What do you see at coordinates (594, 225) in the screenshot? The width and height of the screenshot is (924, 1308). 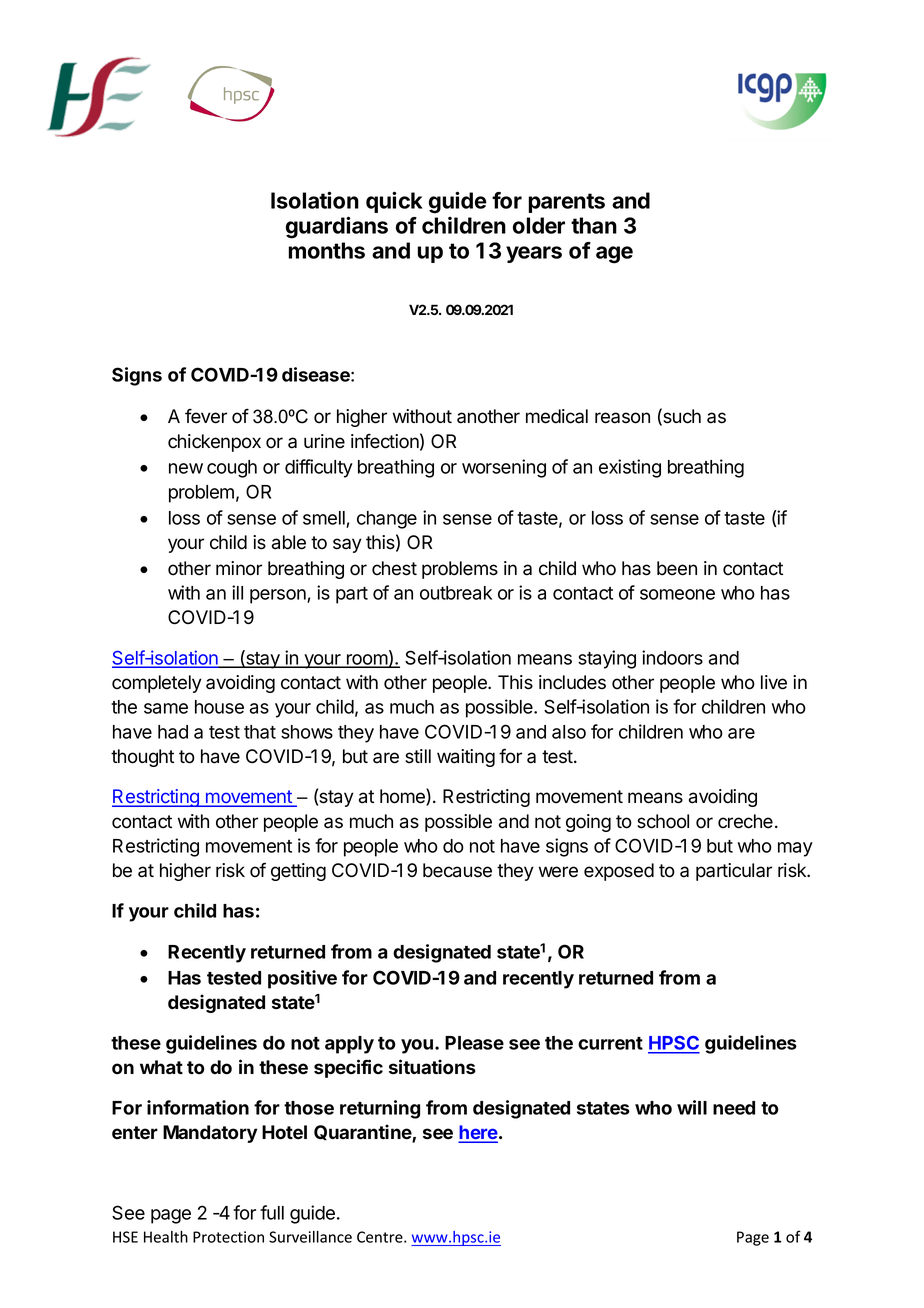 I see `than` at bounding box center [594, 225].
